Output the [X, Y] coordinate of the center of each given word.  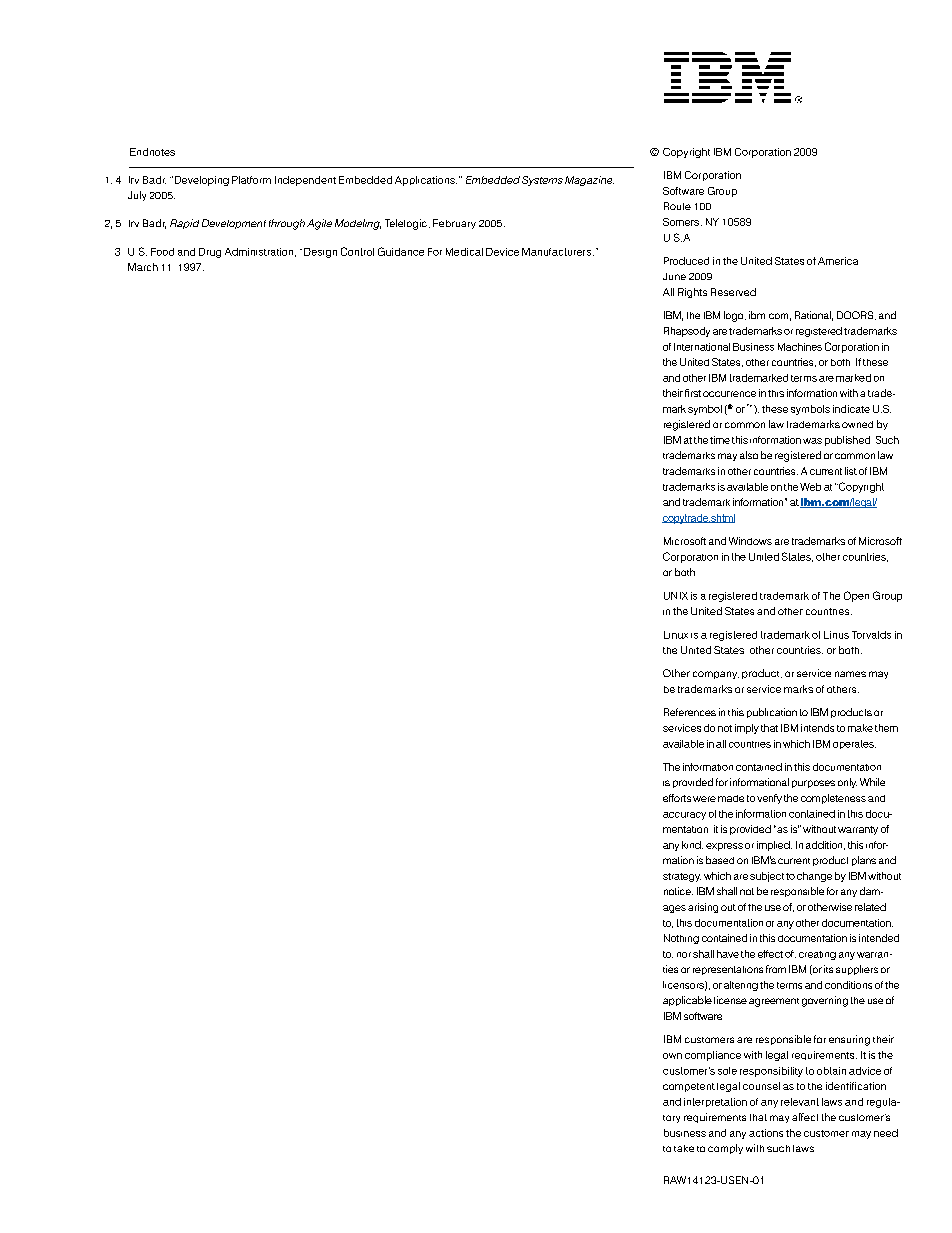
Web [810, 487]
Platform [251, 180]
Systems [542, 181]
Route [677, 206]
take [684, 1148]
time [720, 440]
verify [769, 799]
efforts [677, 798]
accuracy [684, 816]
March [143, 267]
